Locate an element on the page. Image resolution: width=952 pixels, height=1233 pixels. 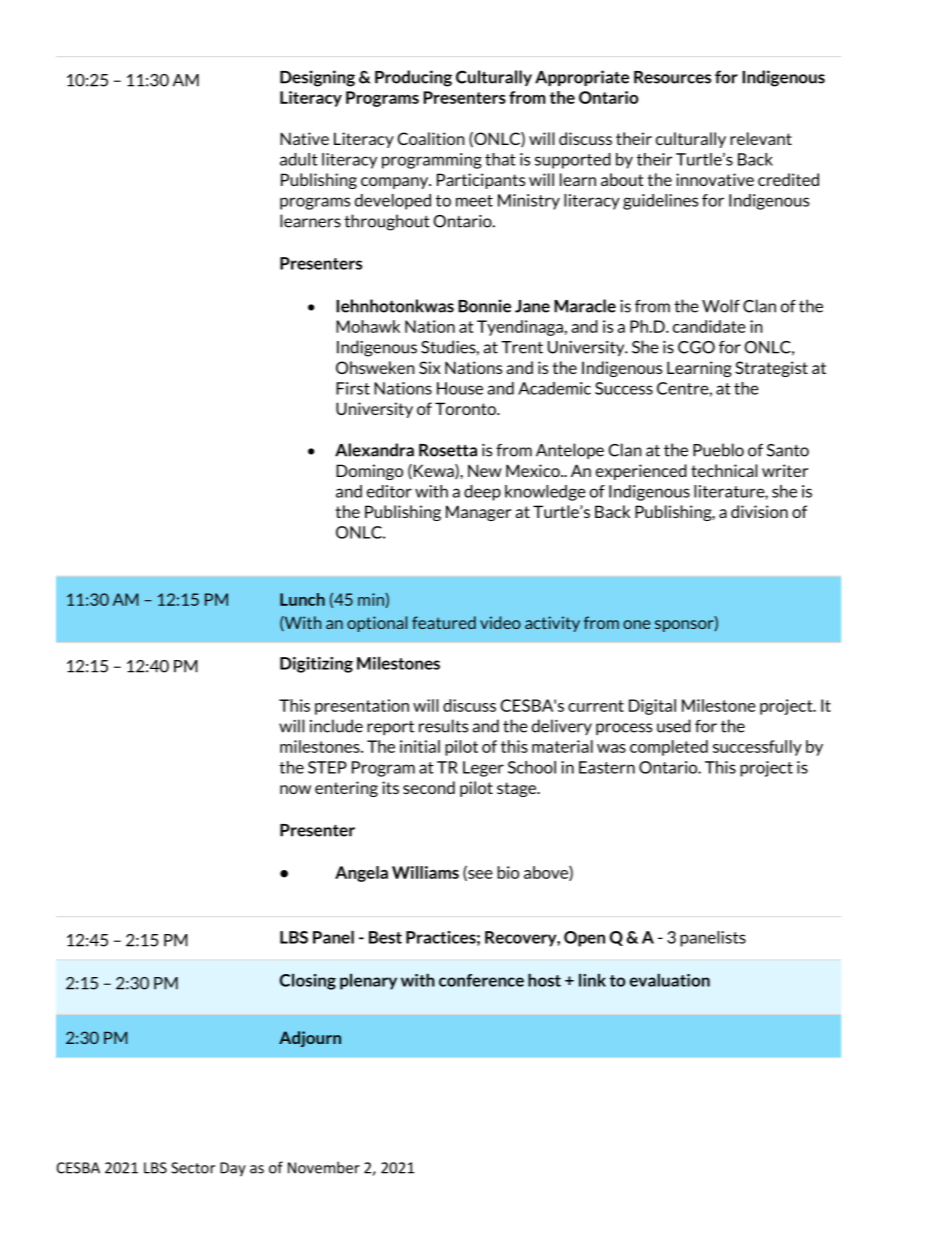
candidate is located at coordinates (709, 326).
